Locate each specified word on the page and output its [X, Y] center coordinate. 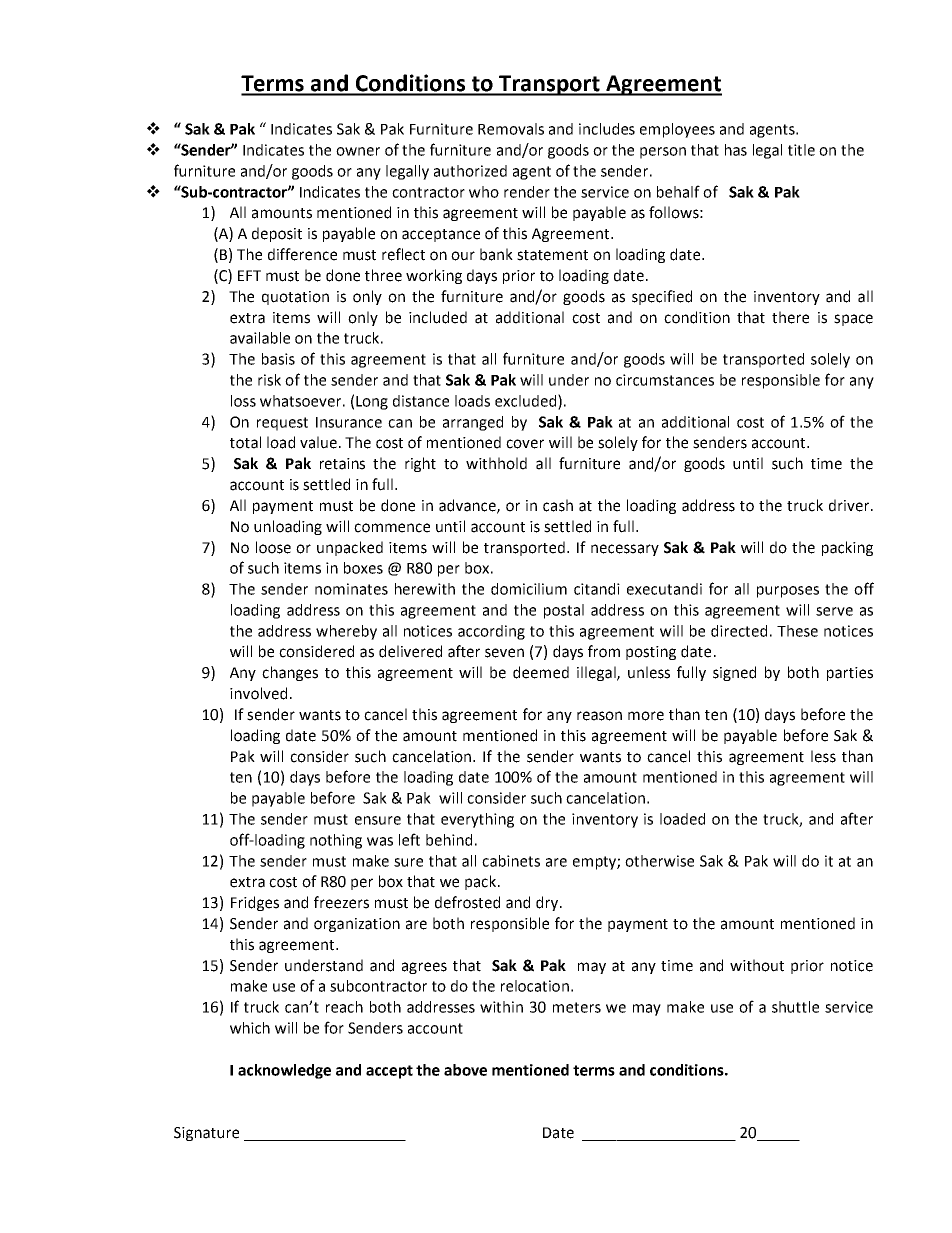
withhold [496, 463]
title [801, 150]
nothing [336, 841]
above [465, 1070]
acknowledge [284, 1071]
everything [477, 820]
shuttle [795, 1007]
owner [358, 151]
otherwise [659, 861]
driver [850, 505]
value [318, 442]
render [527, 192]
